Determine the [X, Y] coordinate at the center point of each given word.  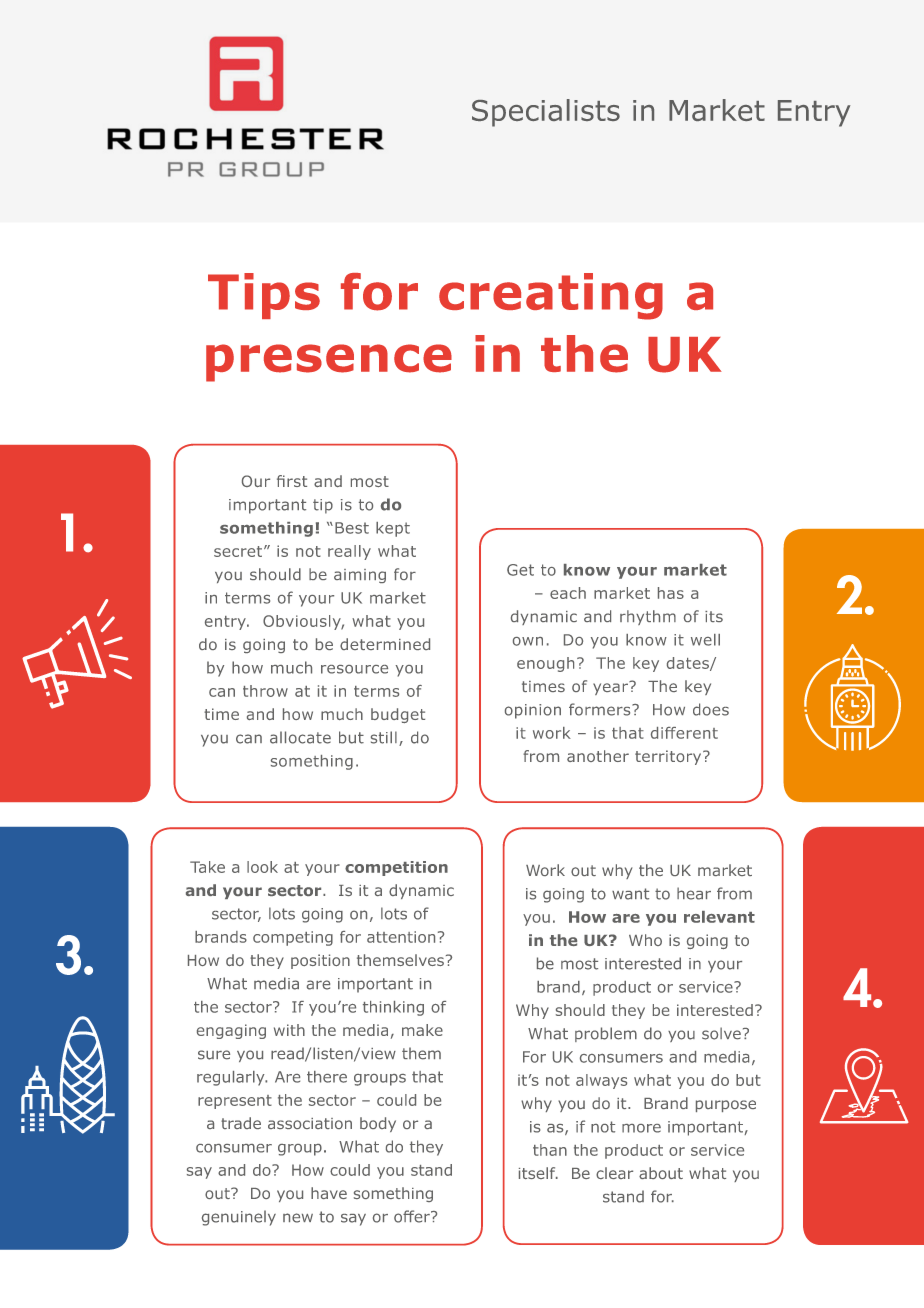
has [671, 593]
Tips [264, 296]
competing [293, 938]
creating [551, 296]
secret [239, 551]
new [298, 1218]
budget [398, 715]
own [528, 641]
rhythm [648, 617]
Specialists [546, 113]
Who [645, 940]
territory [669, 757]
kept [393, 529]
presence [329, 363]
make [422, 1030]
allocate [300, 737]
